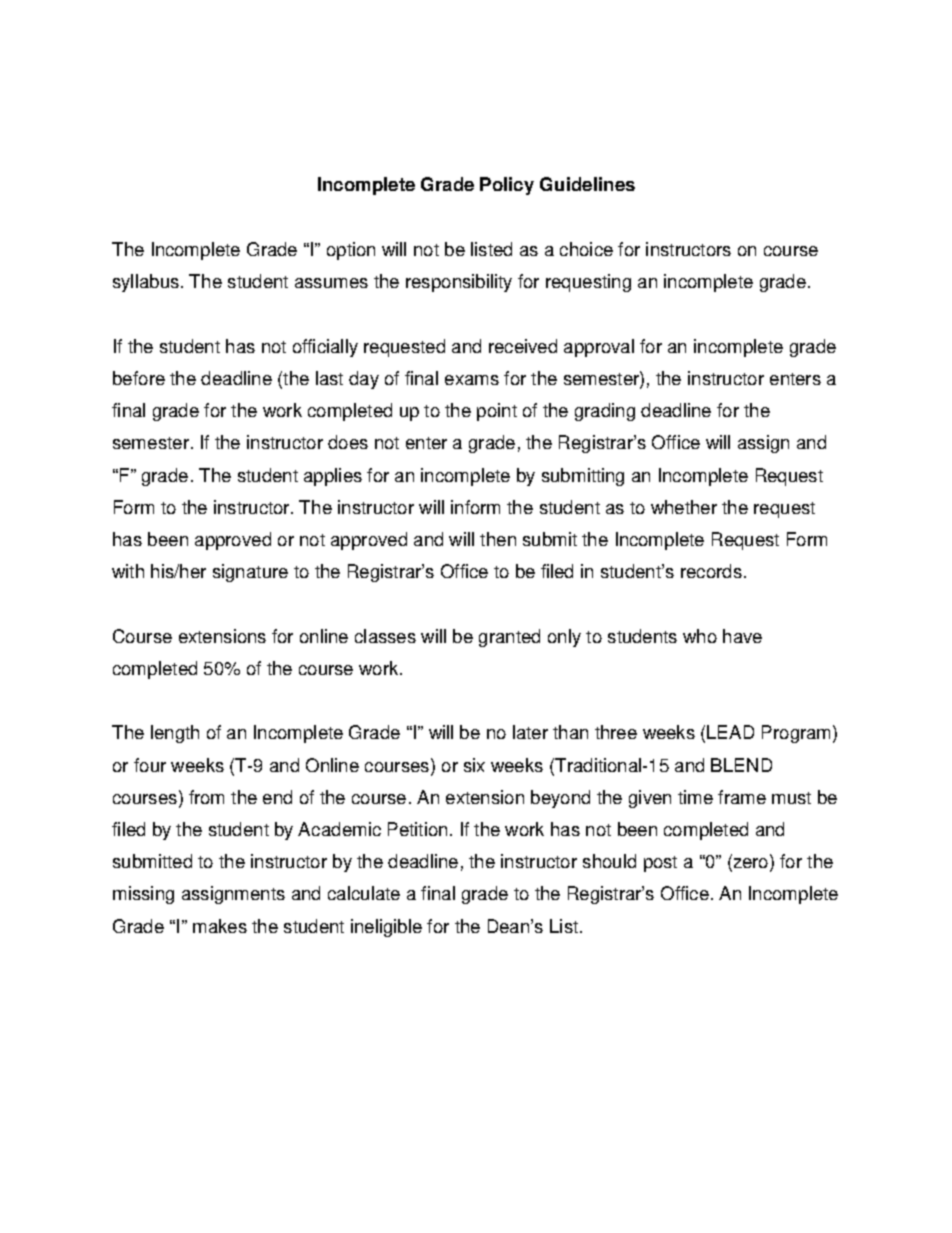 This page has height=1233, width=952. I want to click on ineligible, so click(386, 928).
